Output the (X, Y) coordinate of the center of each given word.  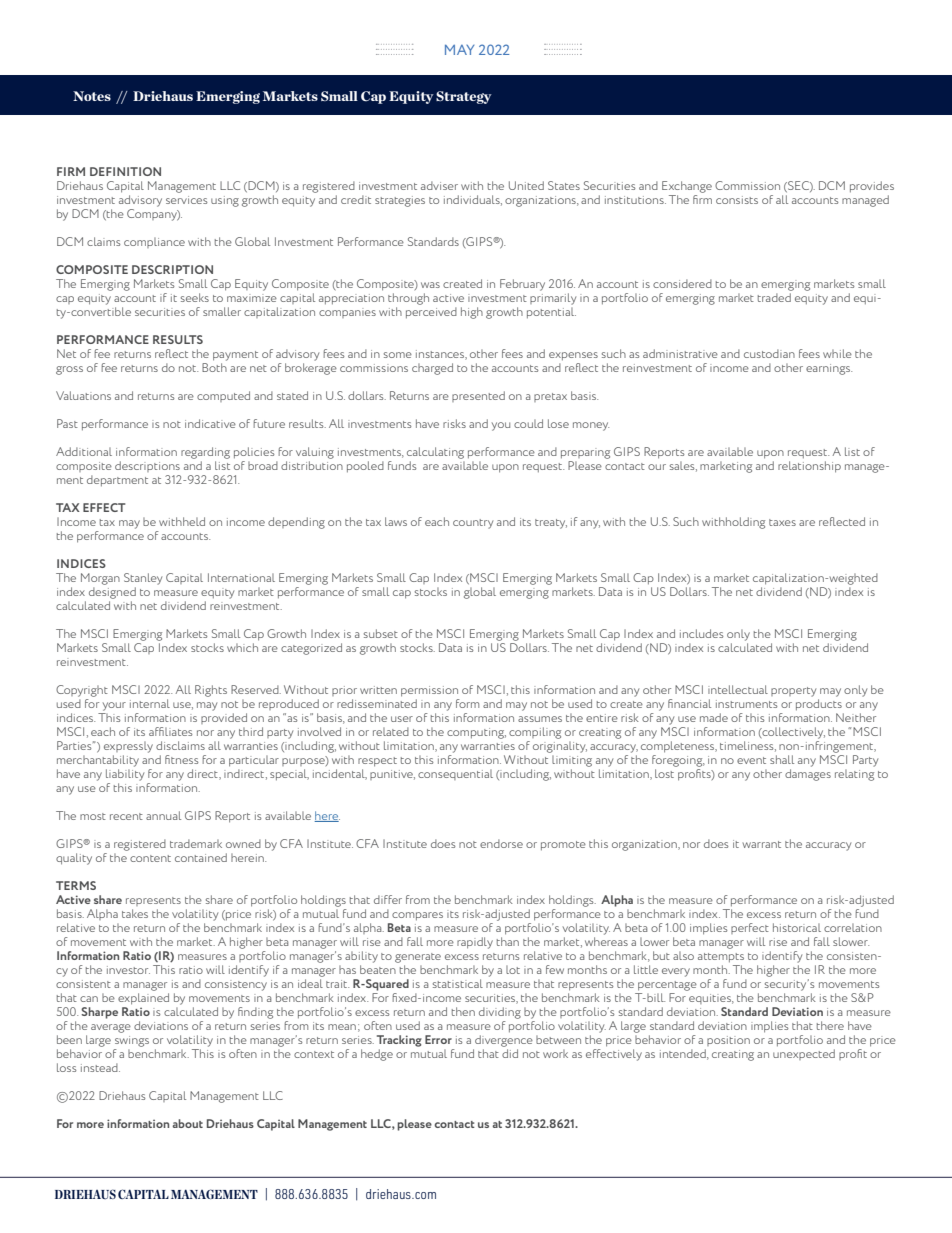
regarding (205, 453)
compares (417, 916)
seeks (195, 297)
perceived (431, 313)
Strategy (464, 97)
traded (774, 297)
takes (135, 913)
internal (150, 703)
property (793, 692)
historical (797, 927)
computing (476, 733)
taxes (782, 522)
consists (737, 200)
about (187, 1123)
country (473, 524)
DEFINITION (125, 171)
